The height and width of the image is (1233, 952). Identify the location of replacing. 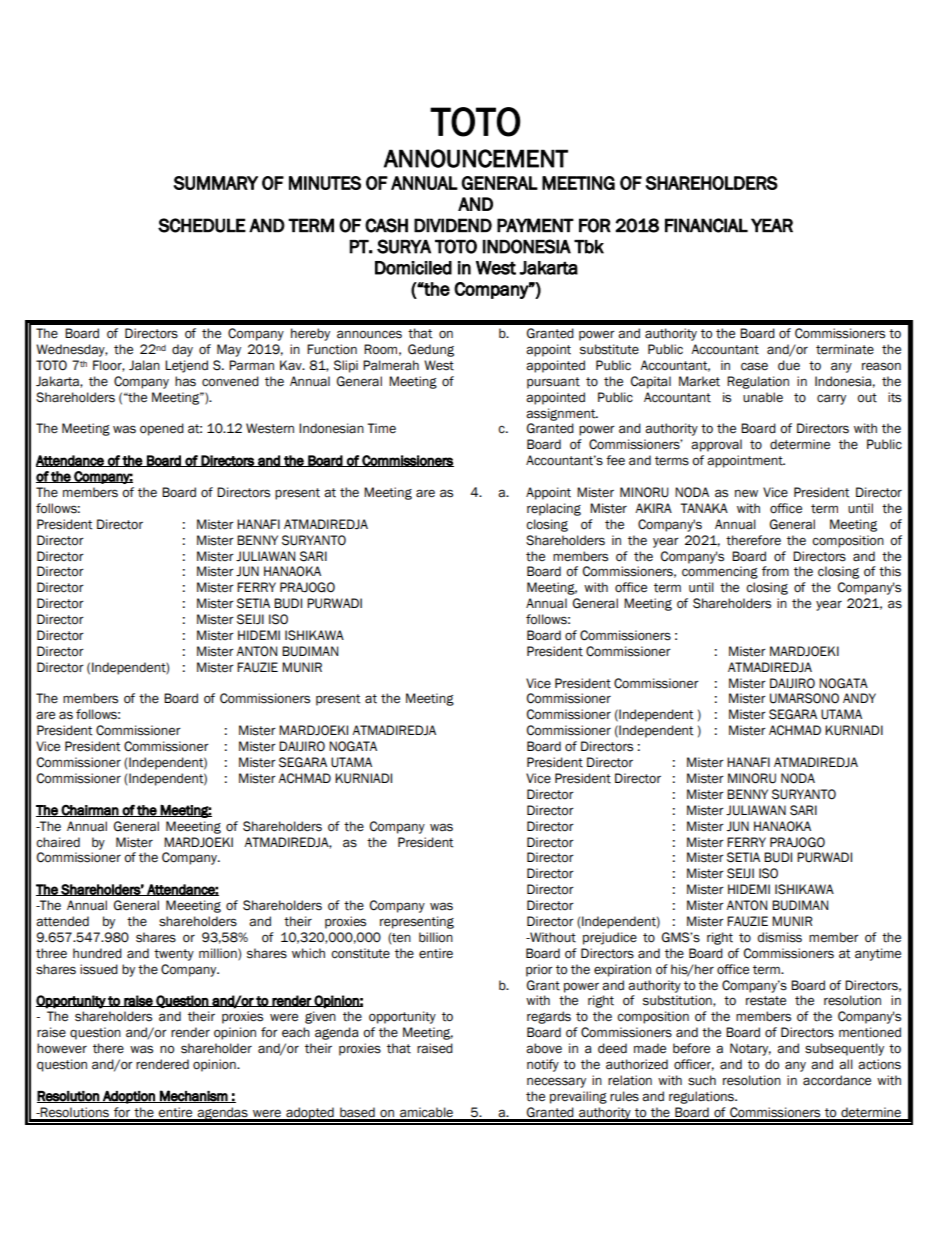
(554, 509).
